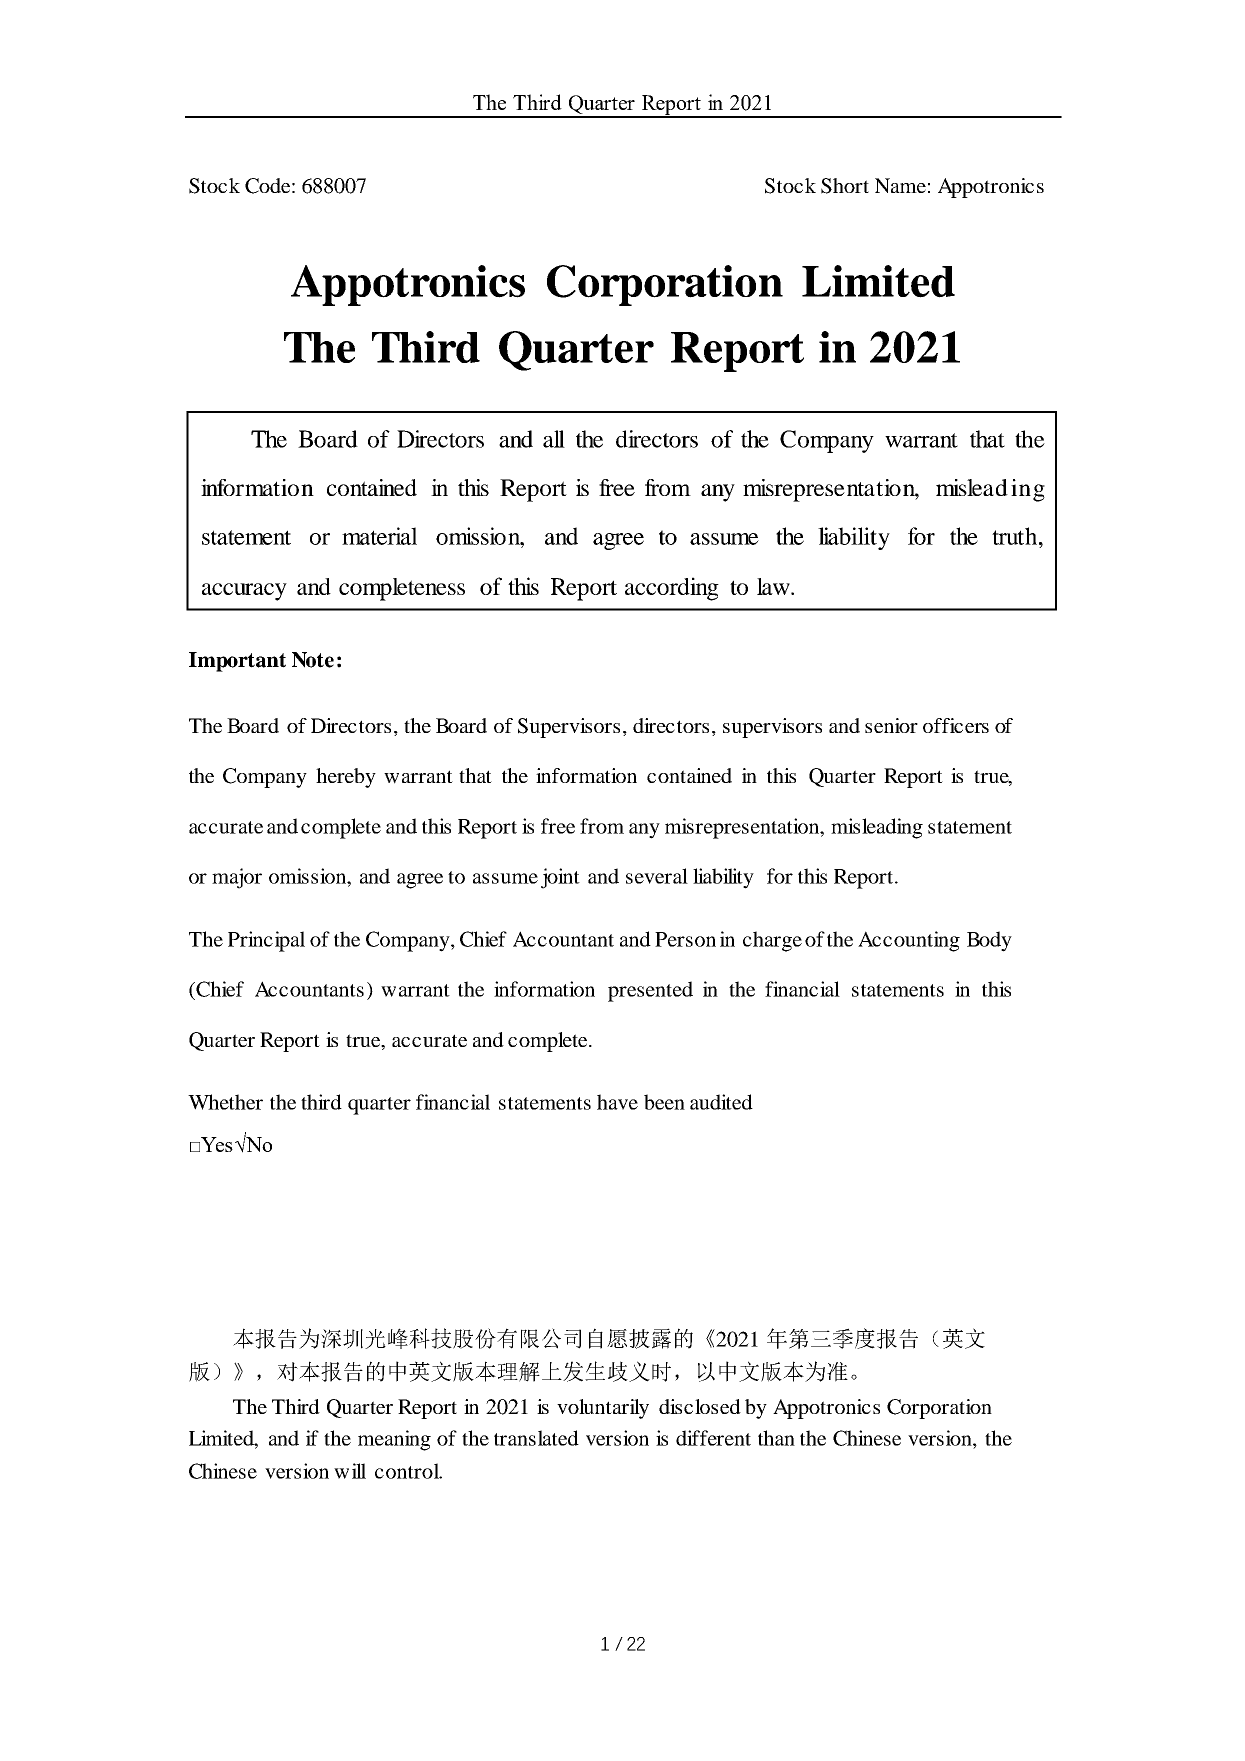 The image size is (1245, 1761). I want to click on than, so click(776, 1438).
